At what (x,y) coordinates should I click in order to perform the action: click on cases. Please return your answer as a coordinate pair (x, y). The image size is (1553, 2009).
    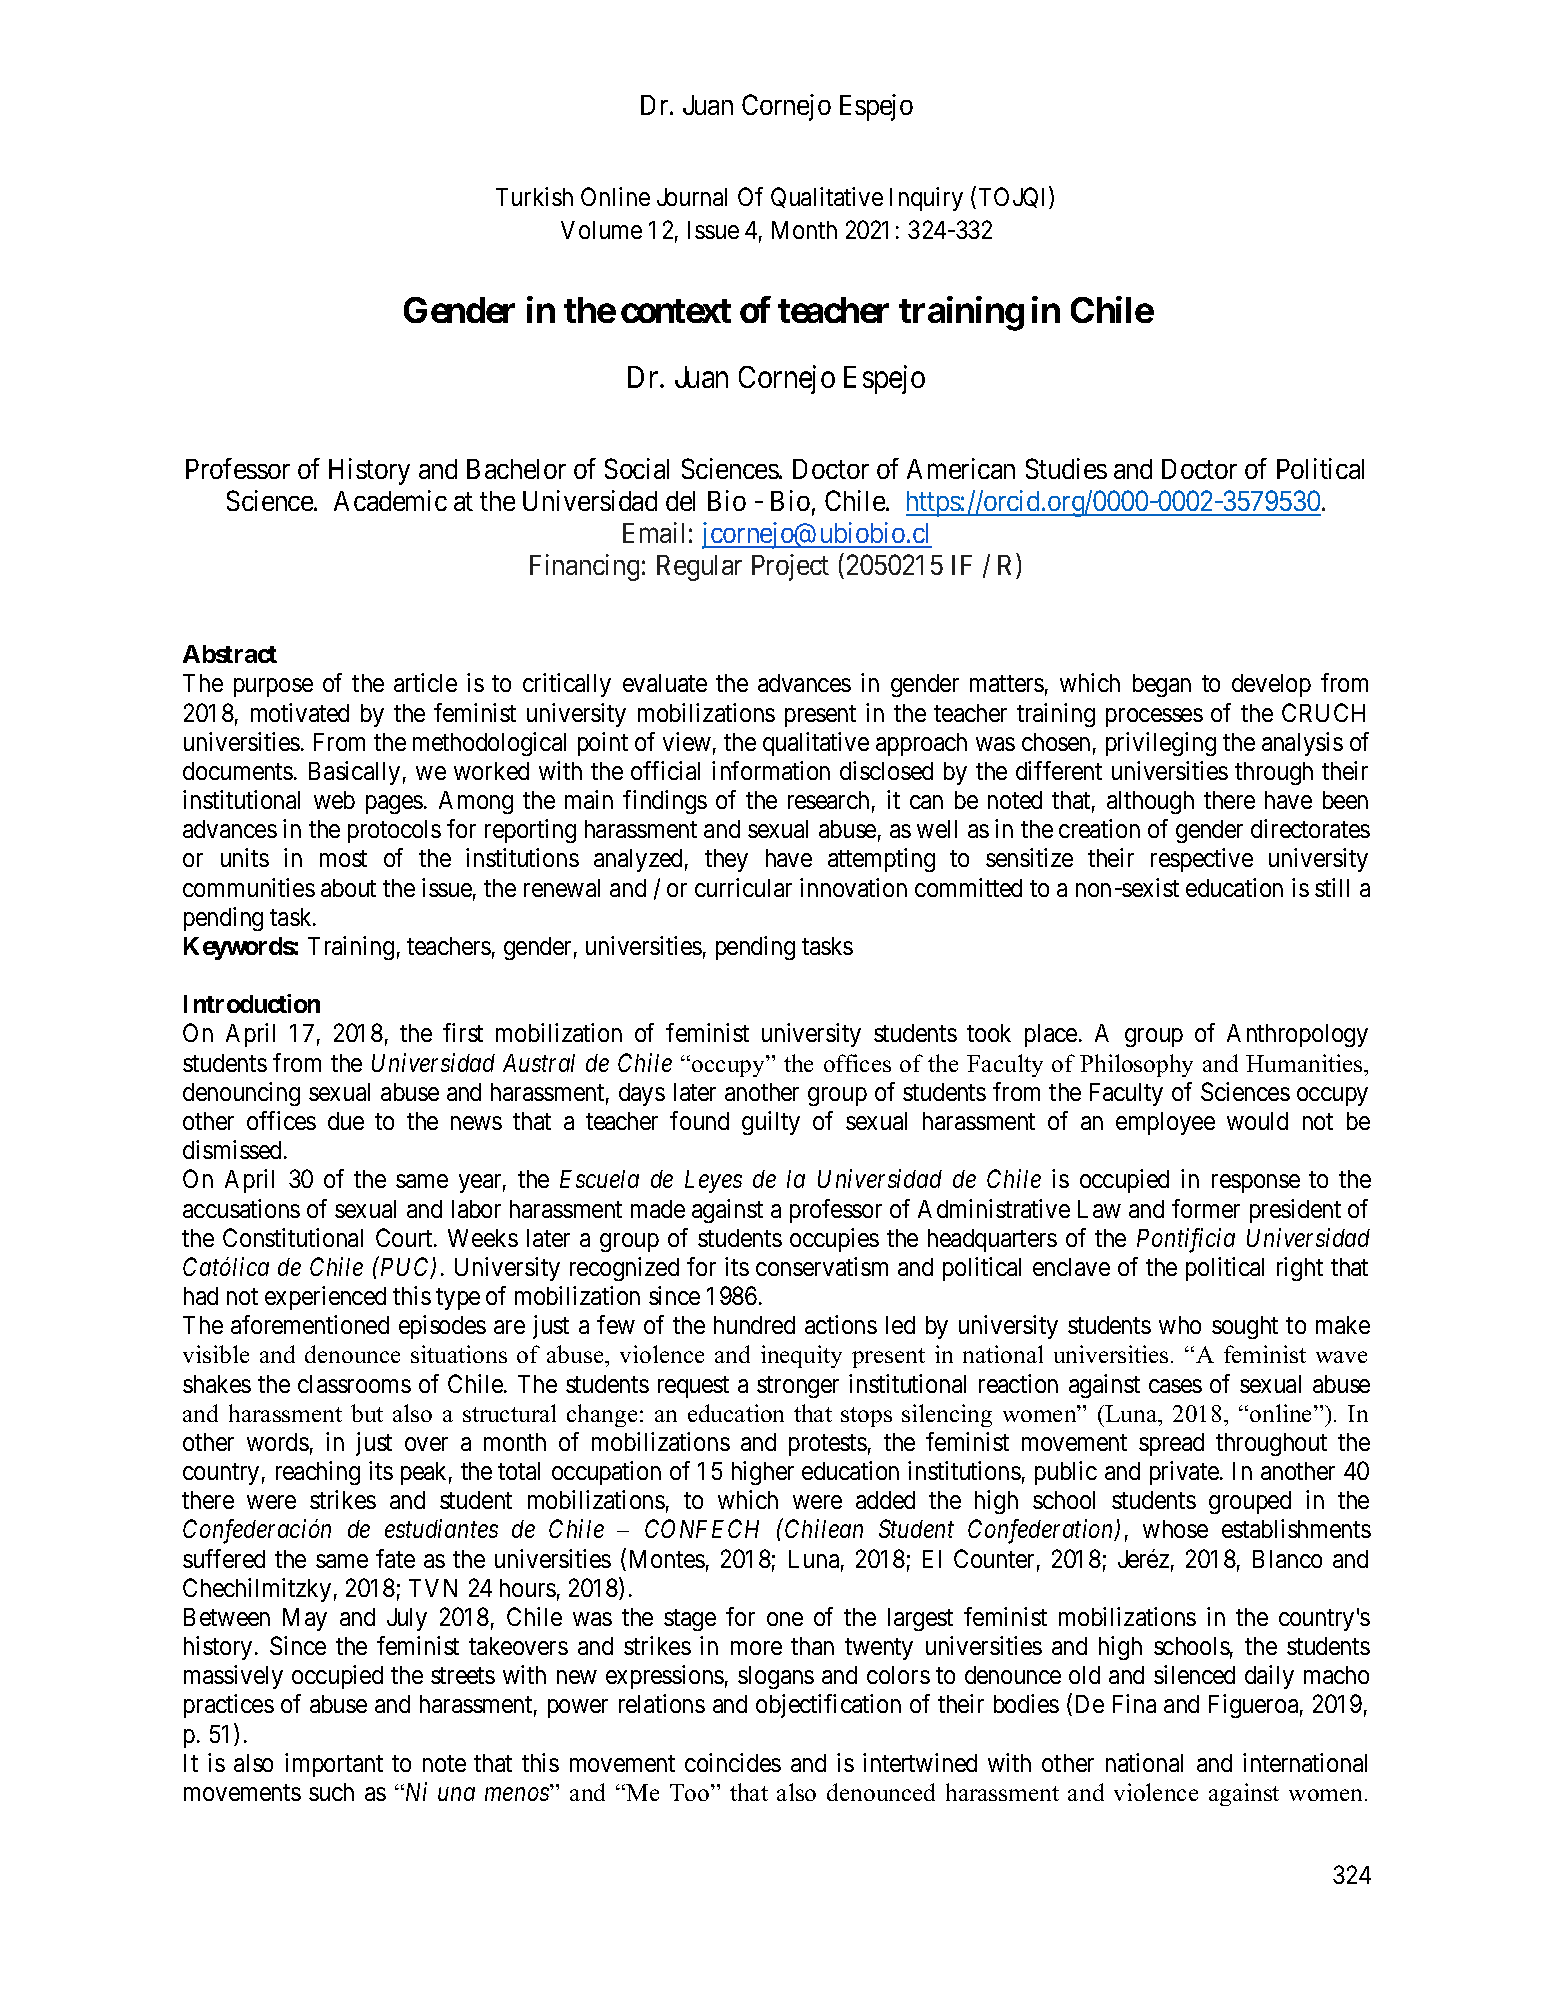
    Looking at the image, I should click on (1175, 1386).
